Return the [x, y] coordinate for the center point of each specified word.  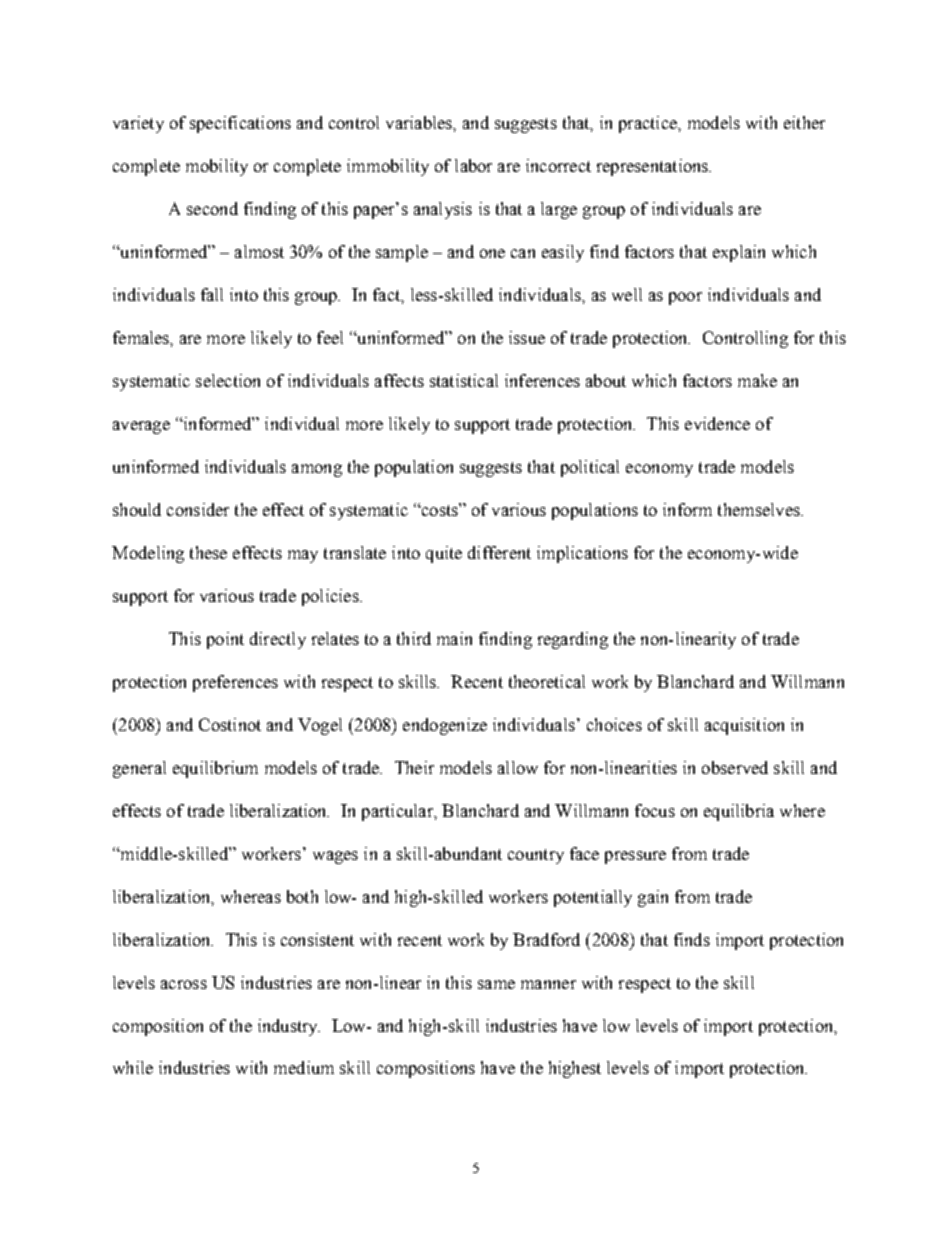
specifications [240, 124]
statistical [464, 380]
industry [289, 1027]
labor [473, 165]
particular [399, 812]
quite [444, 554]
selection [228, 380]
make [757, 380]
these [208, 552]
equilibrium [215, 769]
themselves [760, 509]
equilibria [739, 812]
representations [654, 167]
